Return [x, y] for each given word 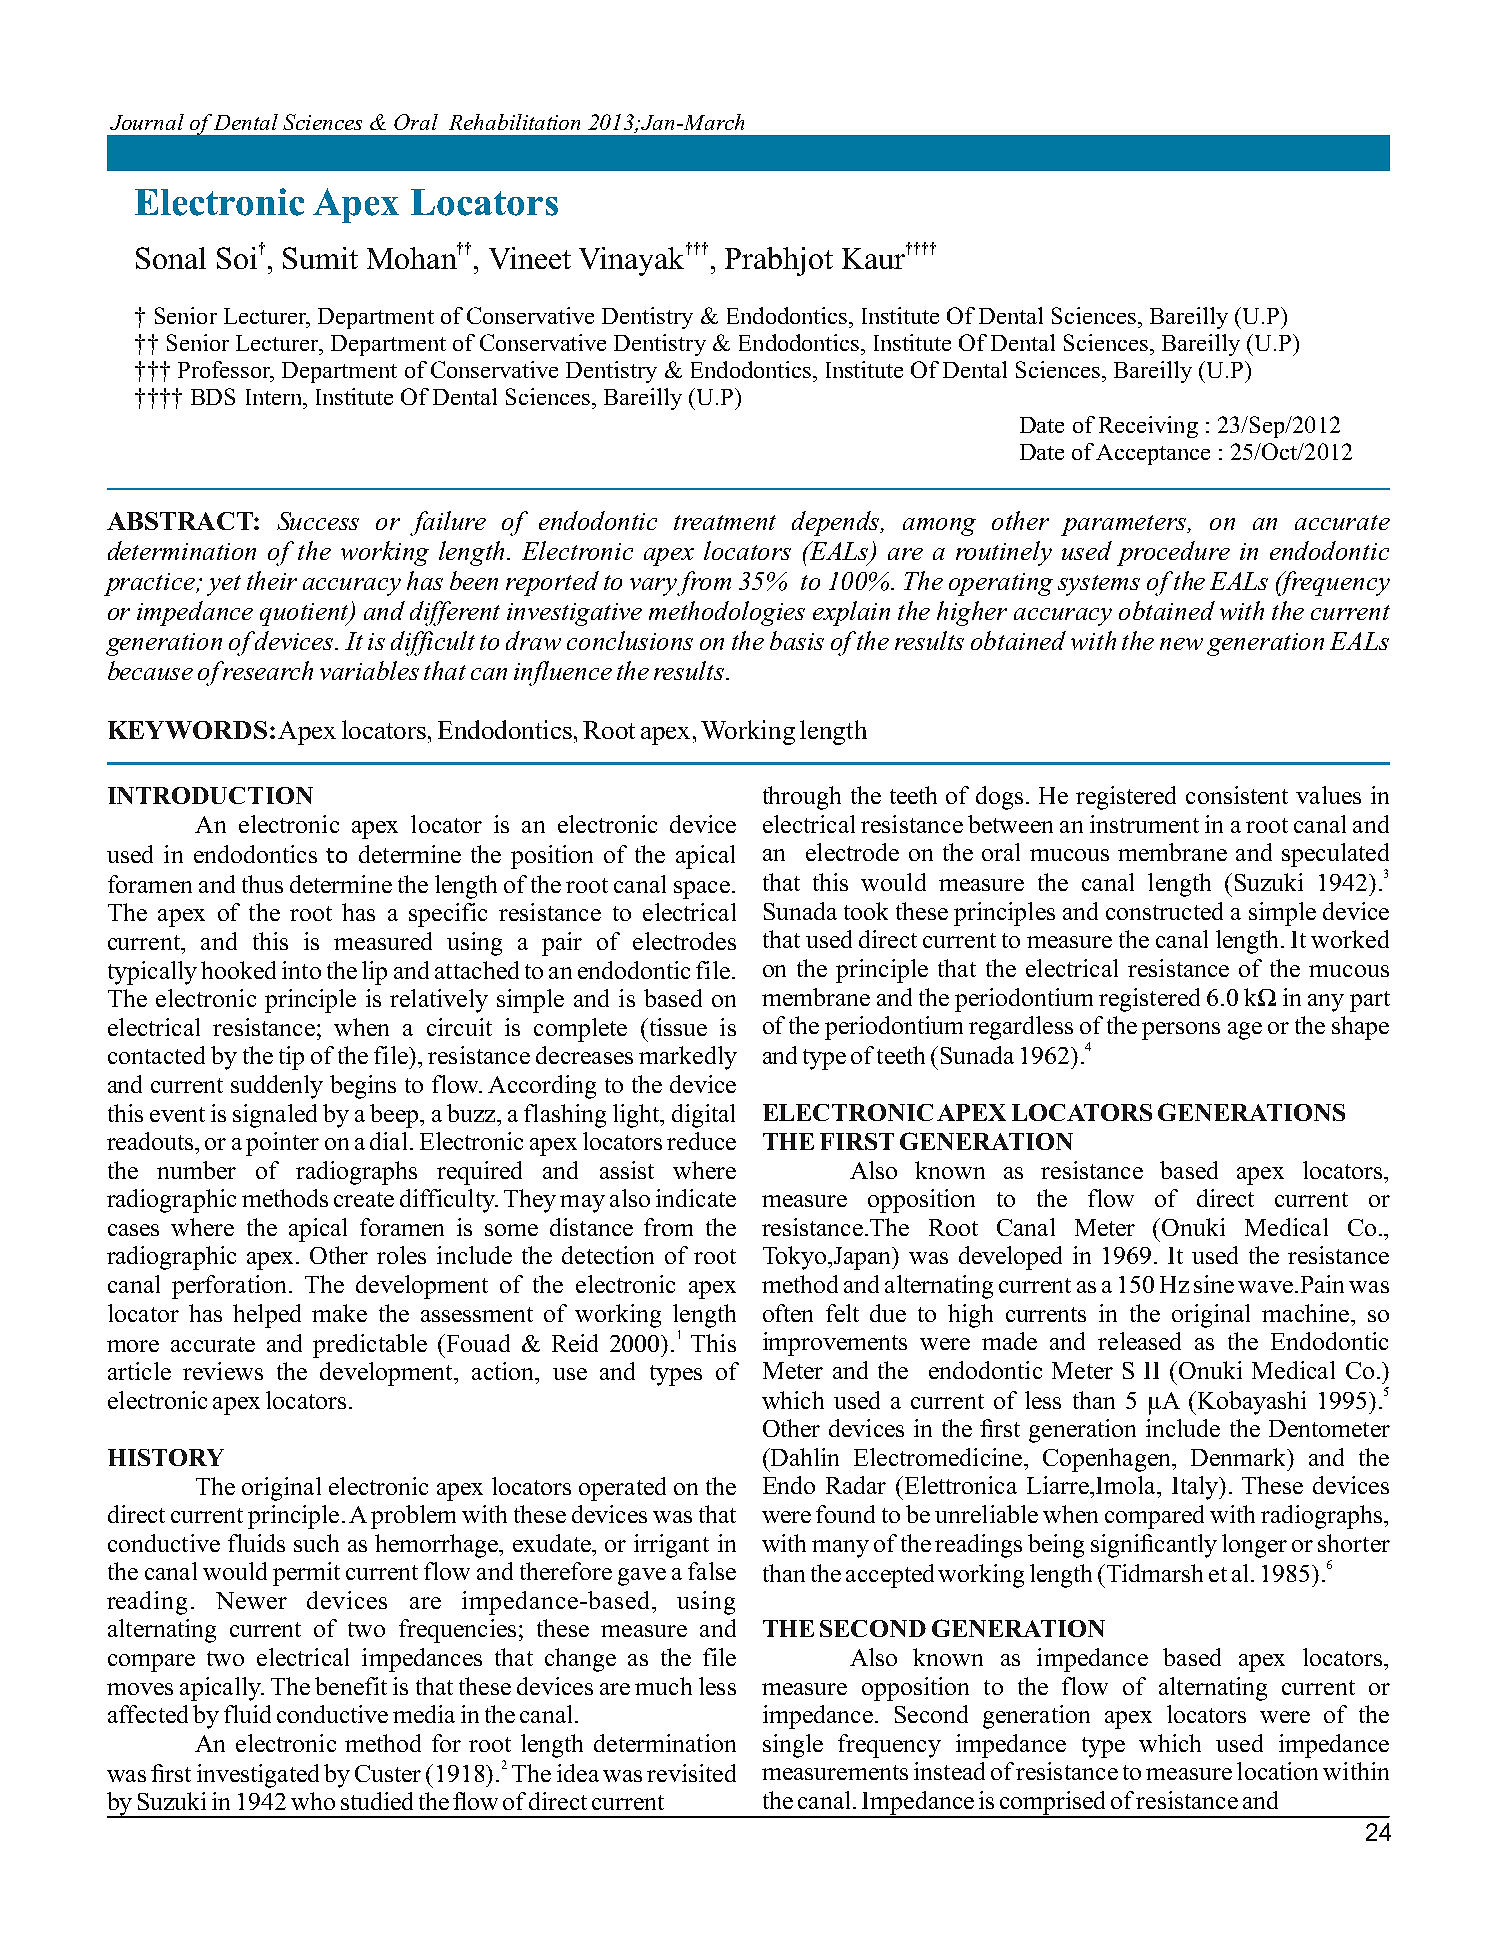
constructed [1164, 911]
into [301, 970]
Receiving [1148, 427]
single [793, 1746]
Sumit [320, 258]
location [1277, 1771]
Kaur [875, 257]
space [702, 890]
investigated [258, 1776]
